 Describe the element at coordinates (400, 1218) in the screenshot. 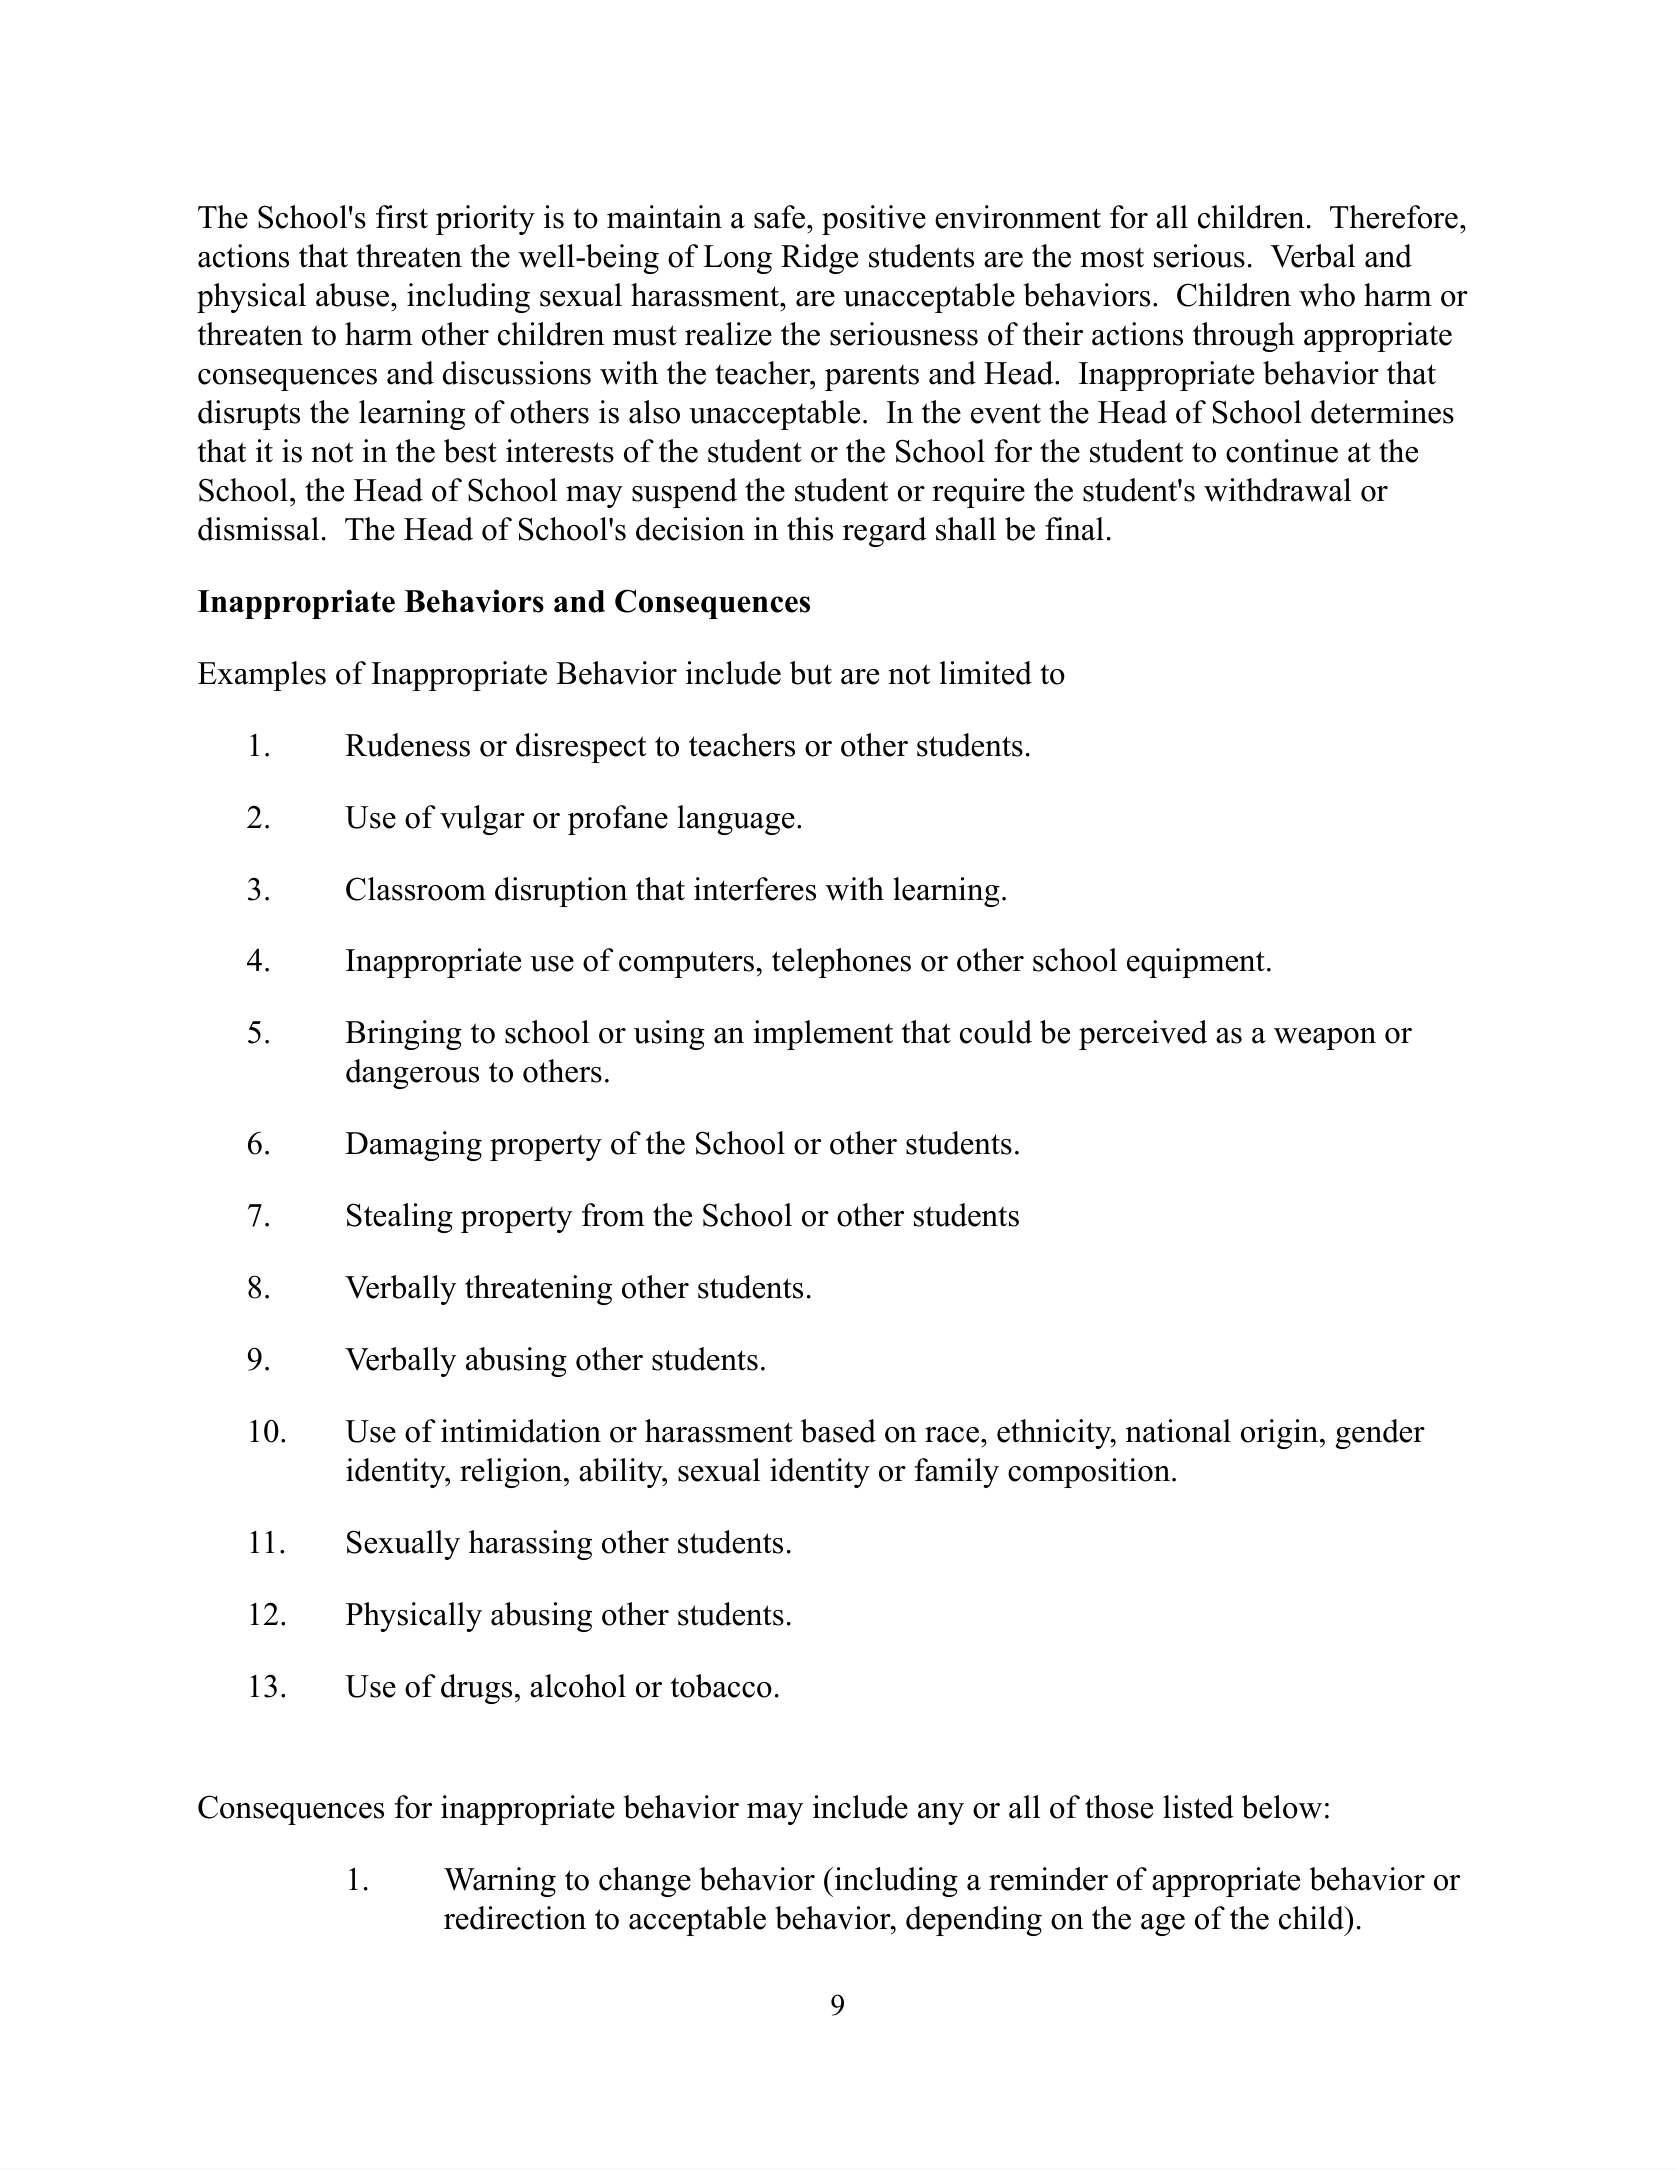

I see `Stealing` at that location.
